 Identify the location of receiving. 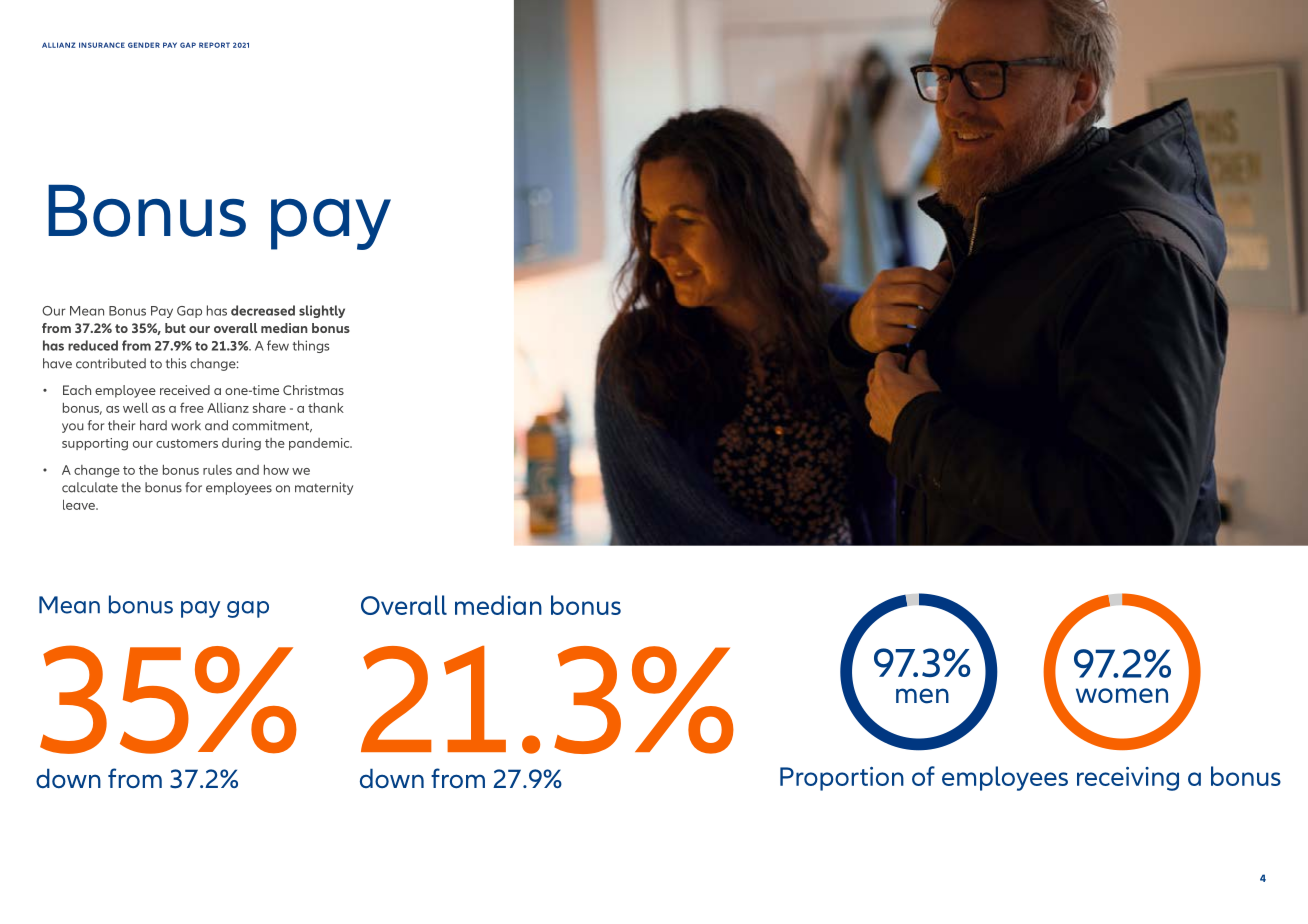
(1128, 779).
